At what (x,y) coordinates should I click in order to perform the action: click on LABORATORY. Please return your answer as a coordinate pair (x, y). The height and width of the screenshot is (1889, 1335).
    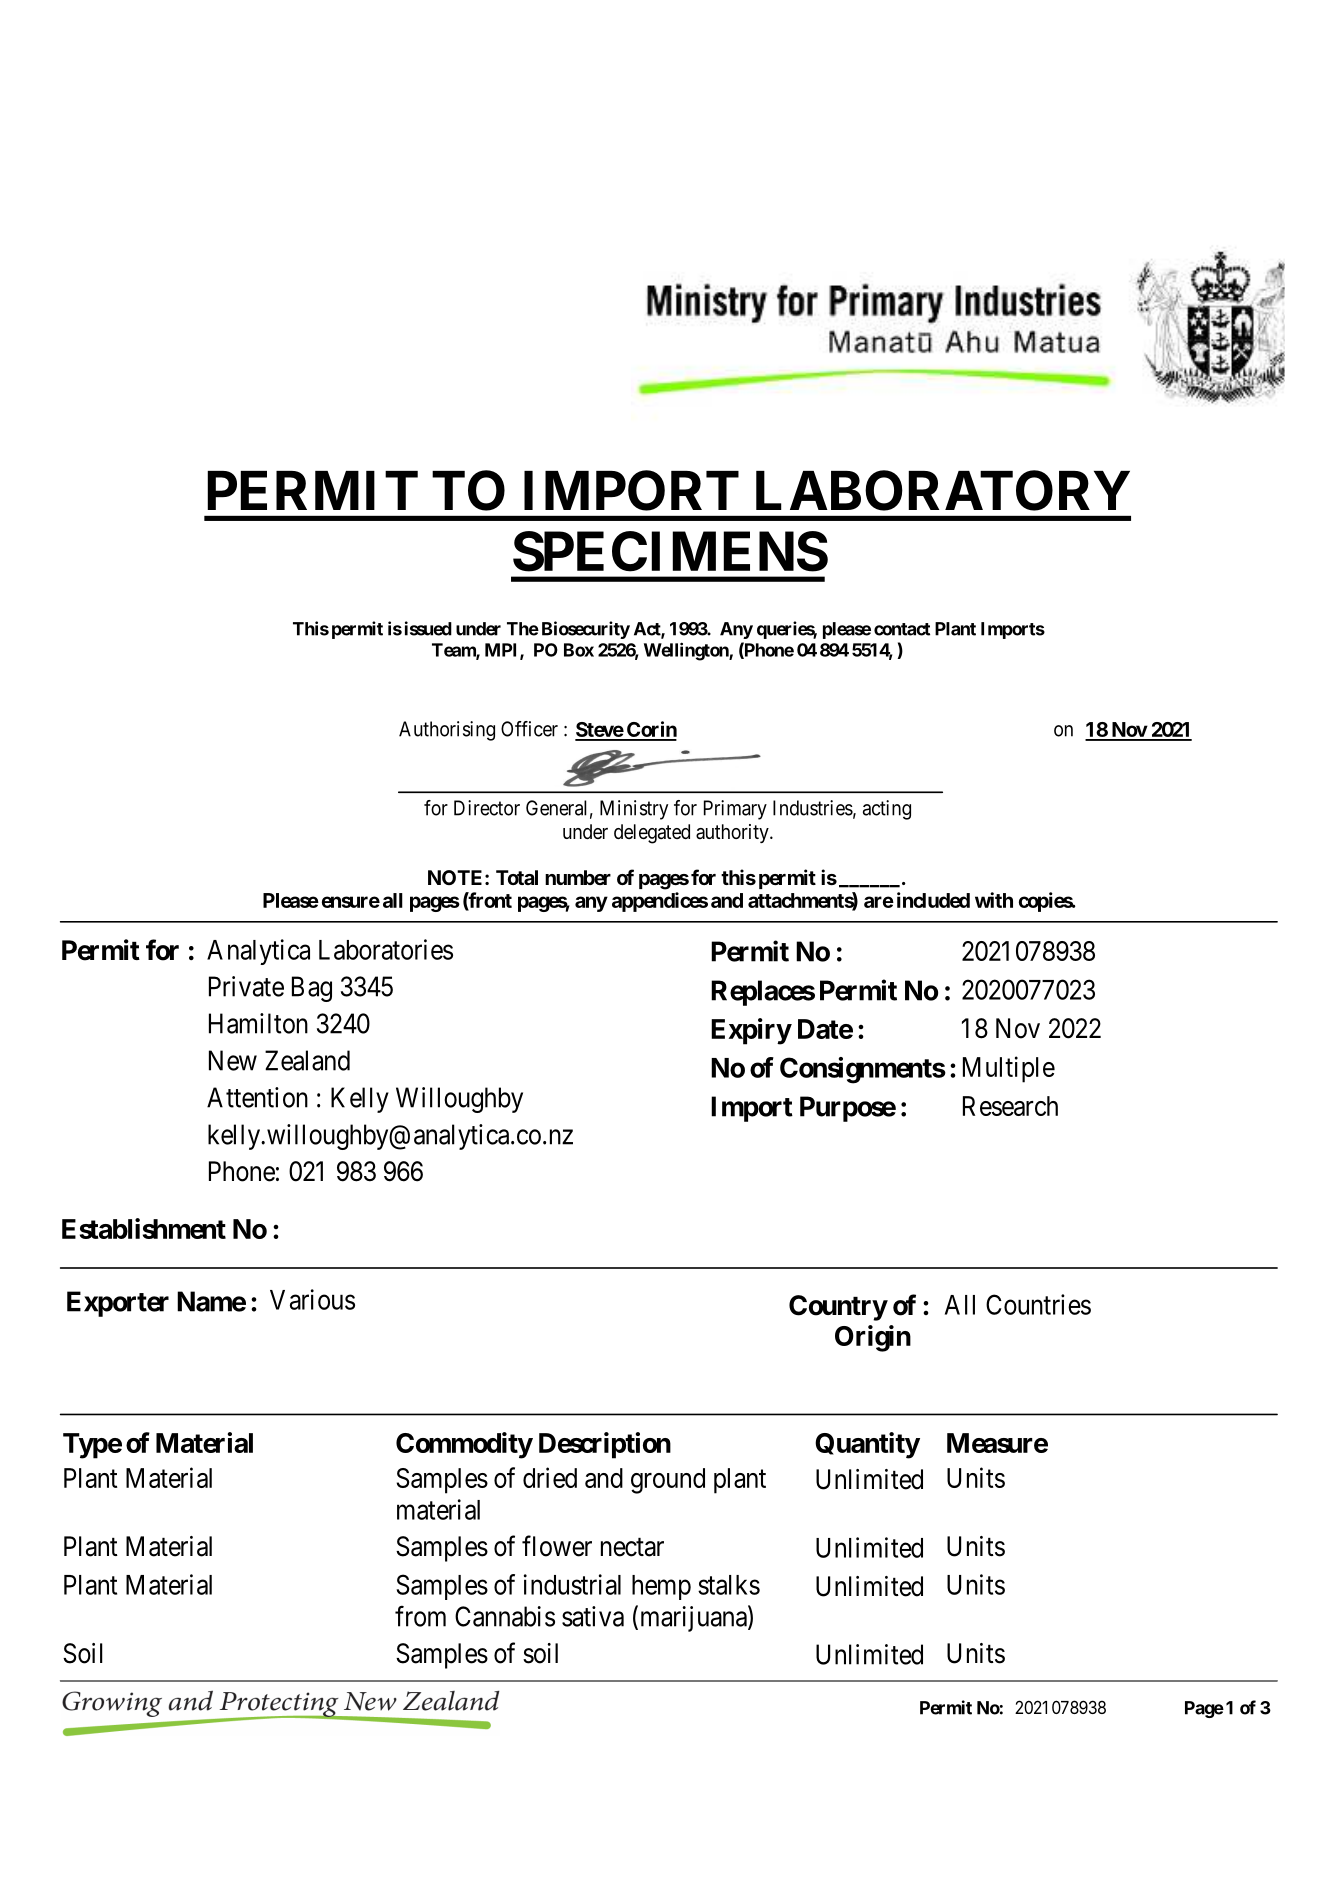
    Looking at the image, I should click on (943, 490).
